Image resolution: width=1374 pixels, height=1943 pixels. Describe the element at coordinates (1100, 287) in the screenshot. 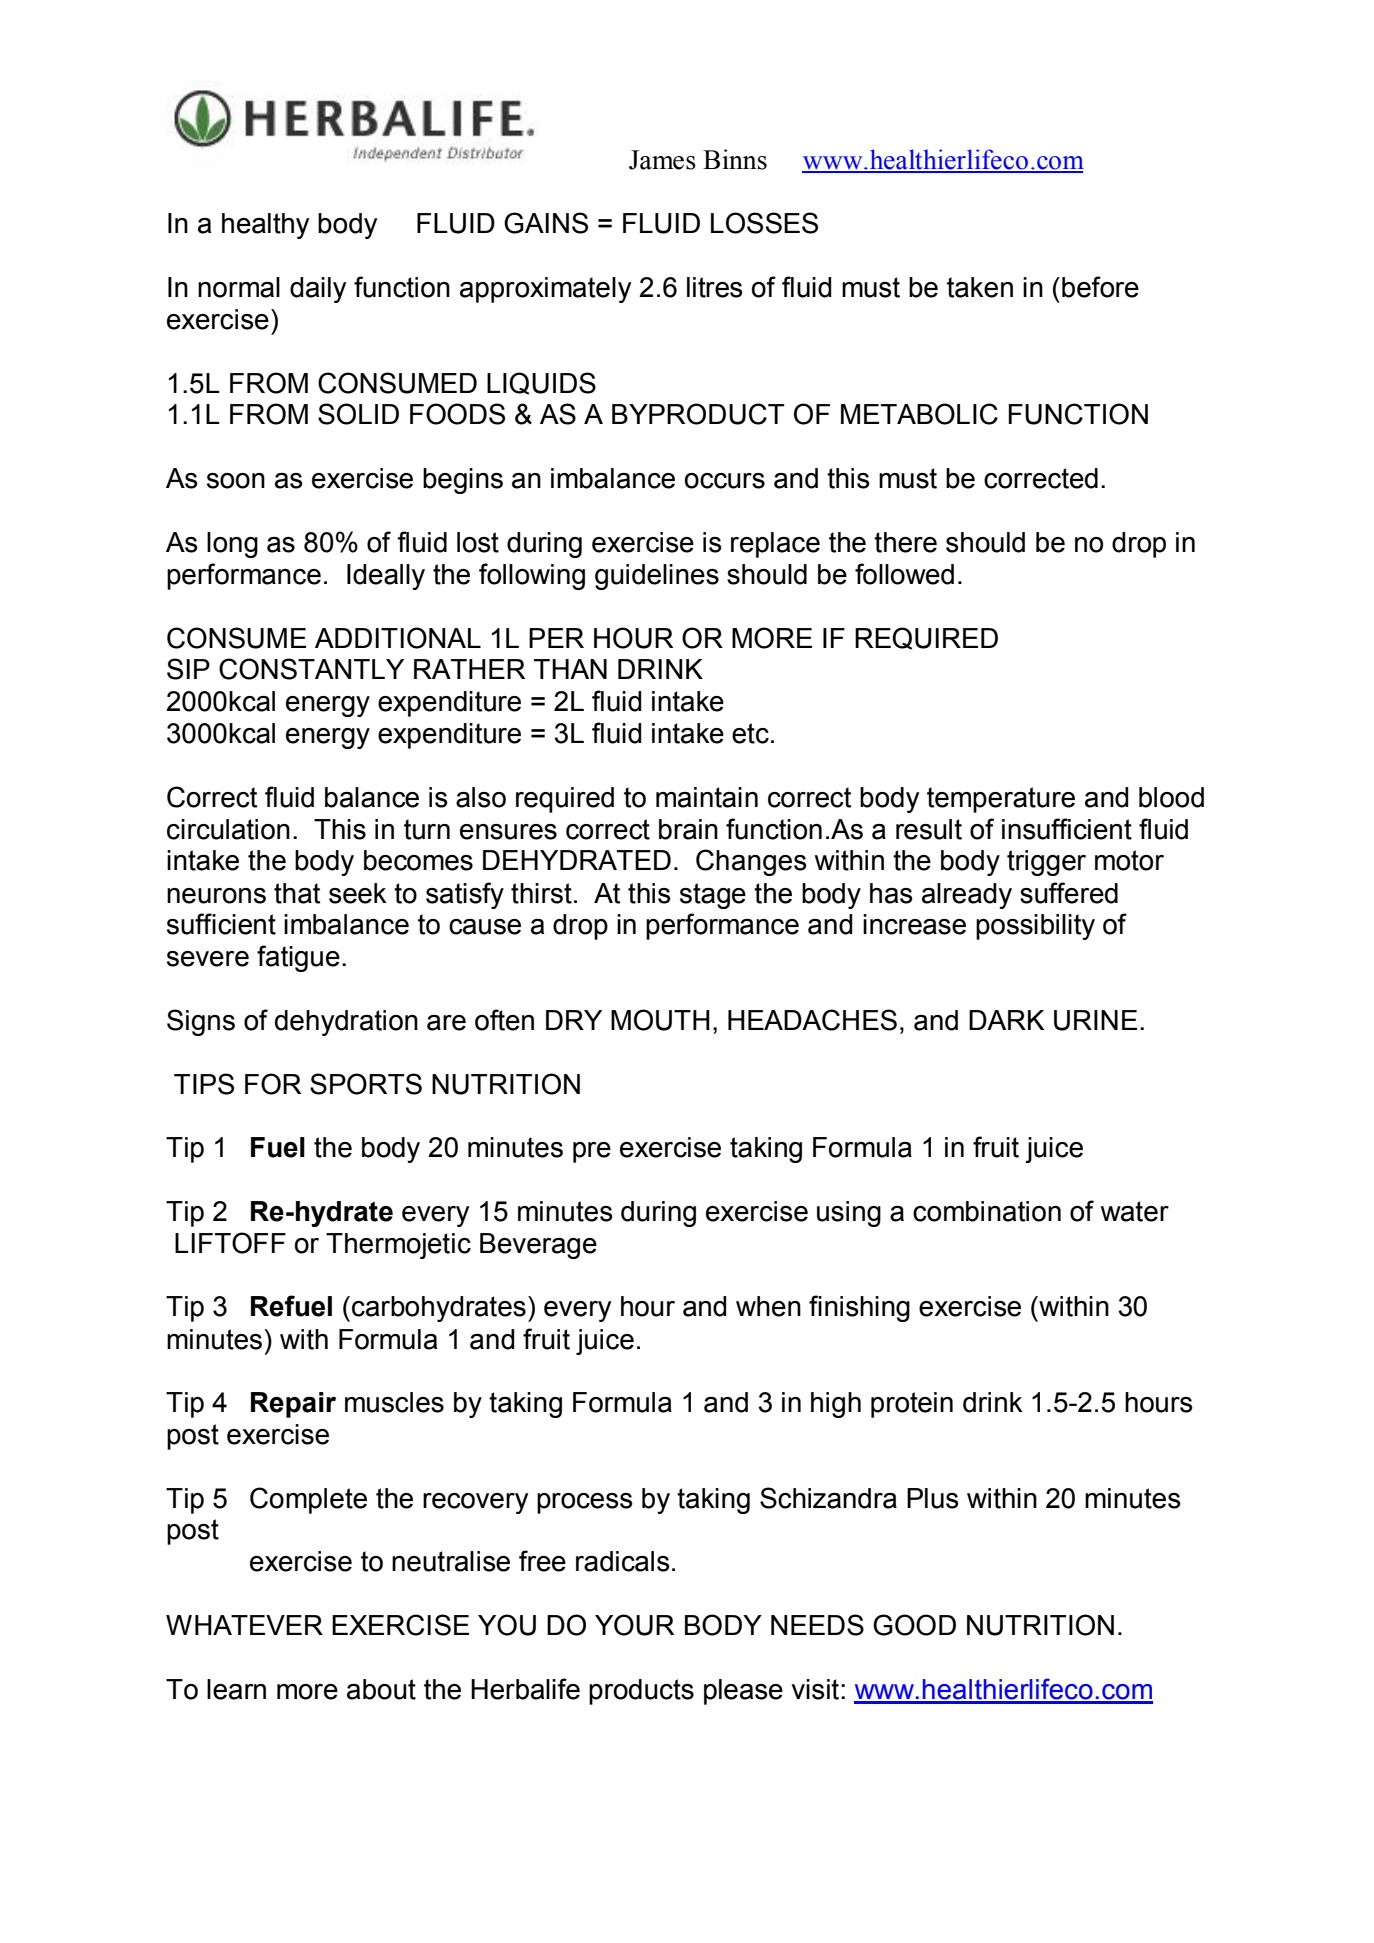

I see `before` at that location.
